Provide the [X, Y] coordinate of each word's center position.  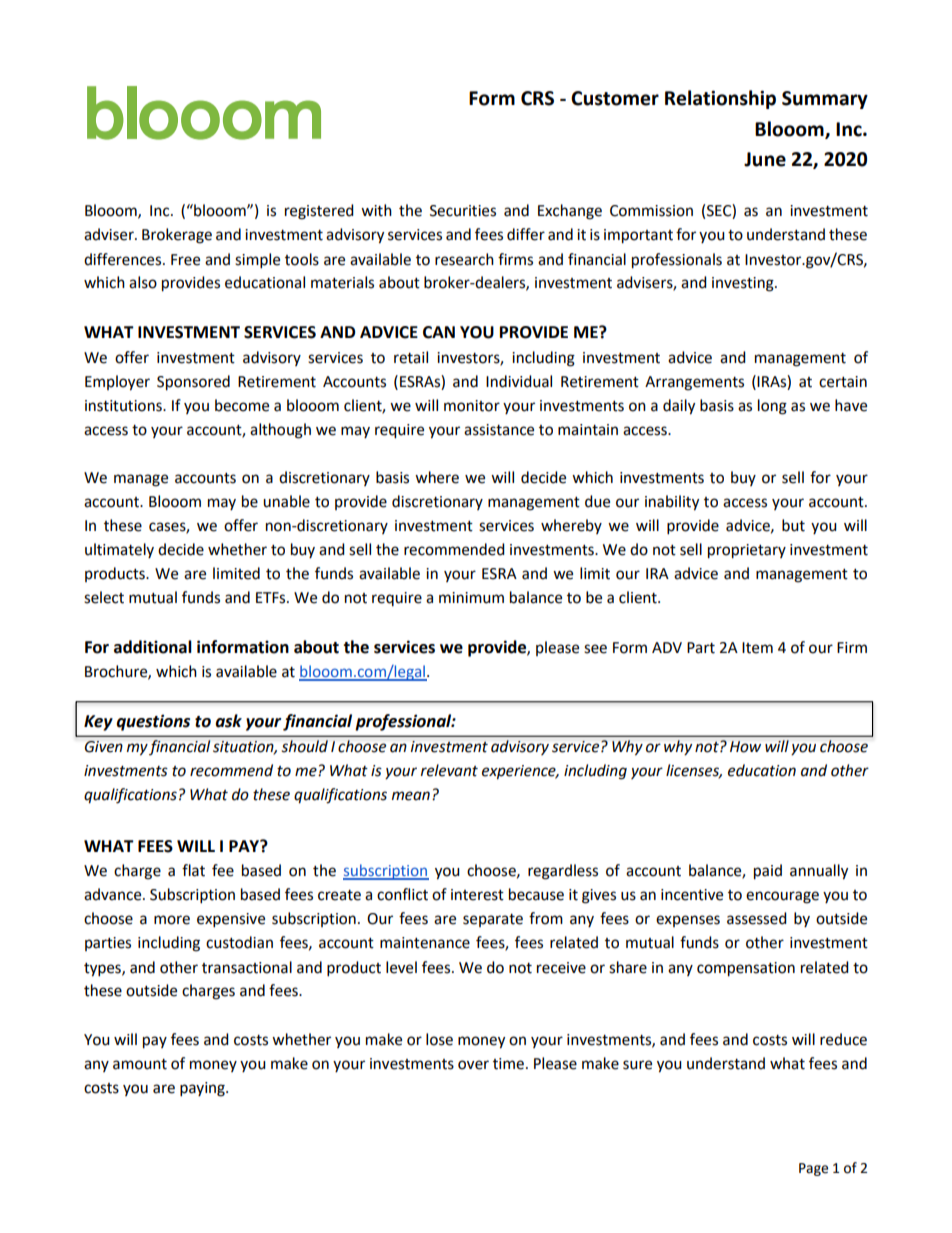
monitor [472, 406]
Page [813, 1169]
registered [319, 212]
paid [768, 872]
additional [153, 647]
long [772, 407]
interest [477, 895]
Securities [463, 211]
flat [193, 870]
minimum [471, 598]
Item [757, 648]
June [765, 159]
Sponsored [193, 383]
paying [203, 1089]
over [473, 1065]
